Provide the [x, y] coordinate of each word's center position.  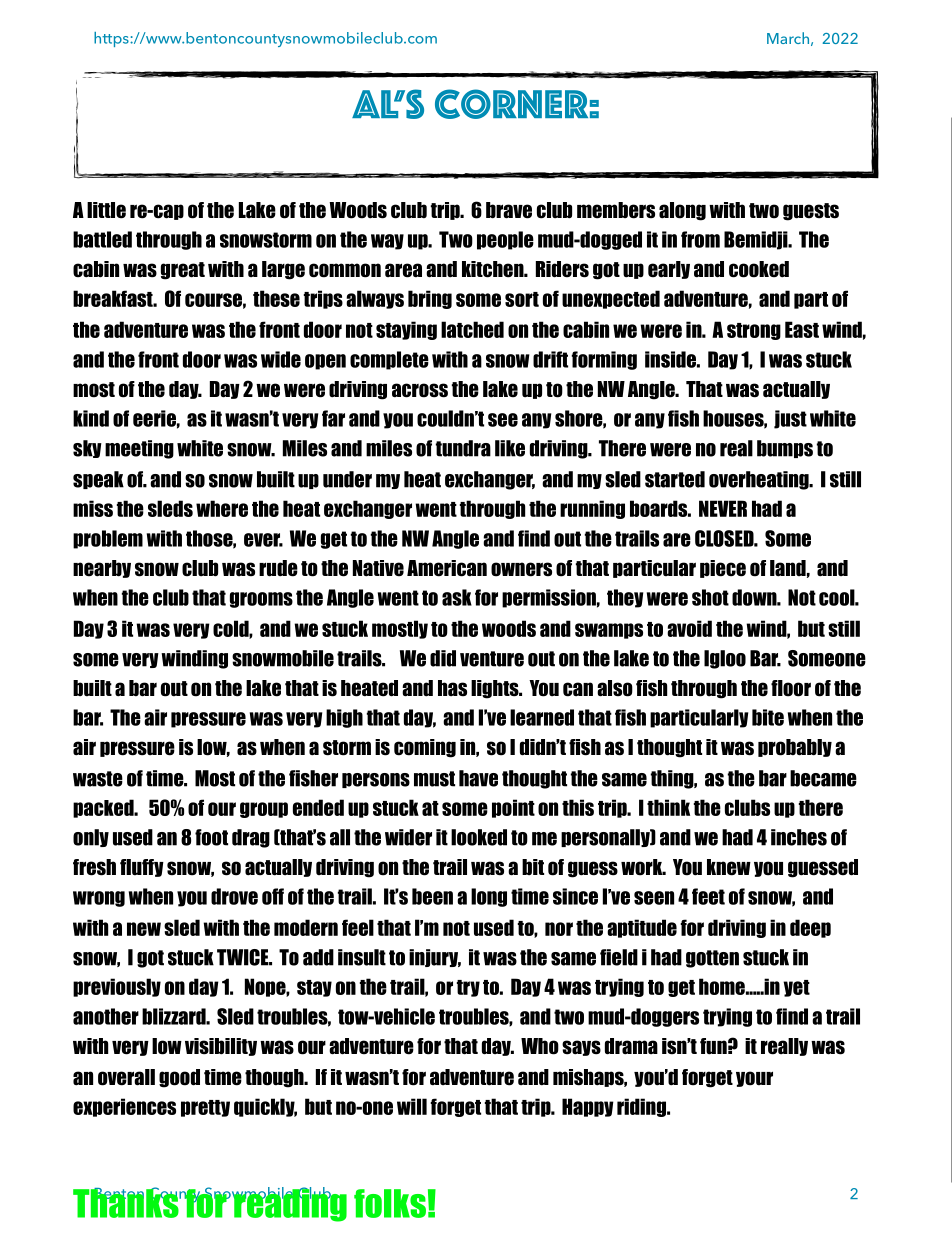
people [505, 240]
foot [211, 837]
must [434, 779]
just [790, 419]
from [700, 239]
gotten [712, 959]
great [183, 271]
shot [710, 597]
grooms [261, 600]
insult [362, 957]
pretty [205, 1108]
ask [457, 597]
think [668, 807]
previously [117, 987]
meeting [139, 449]
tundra [463, 448]
